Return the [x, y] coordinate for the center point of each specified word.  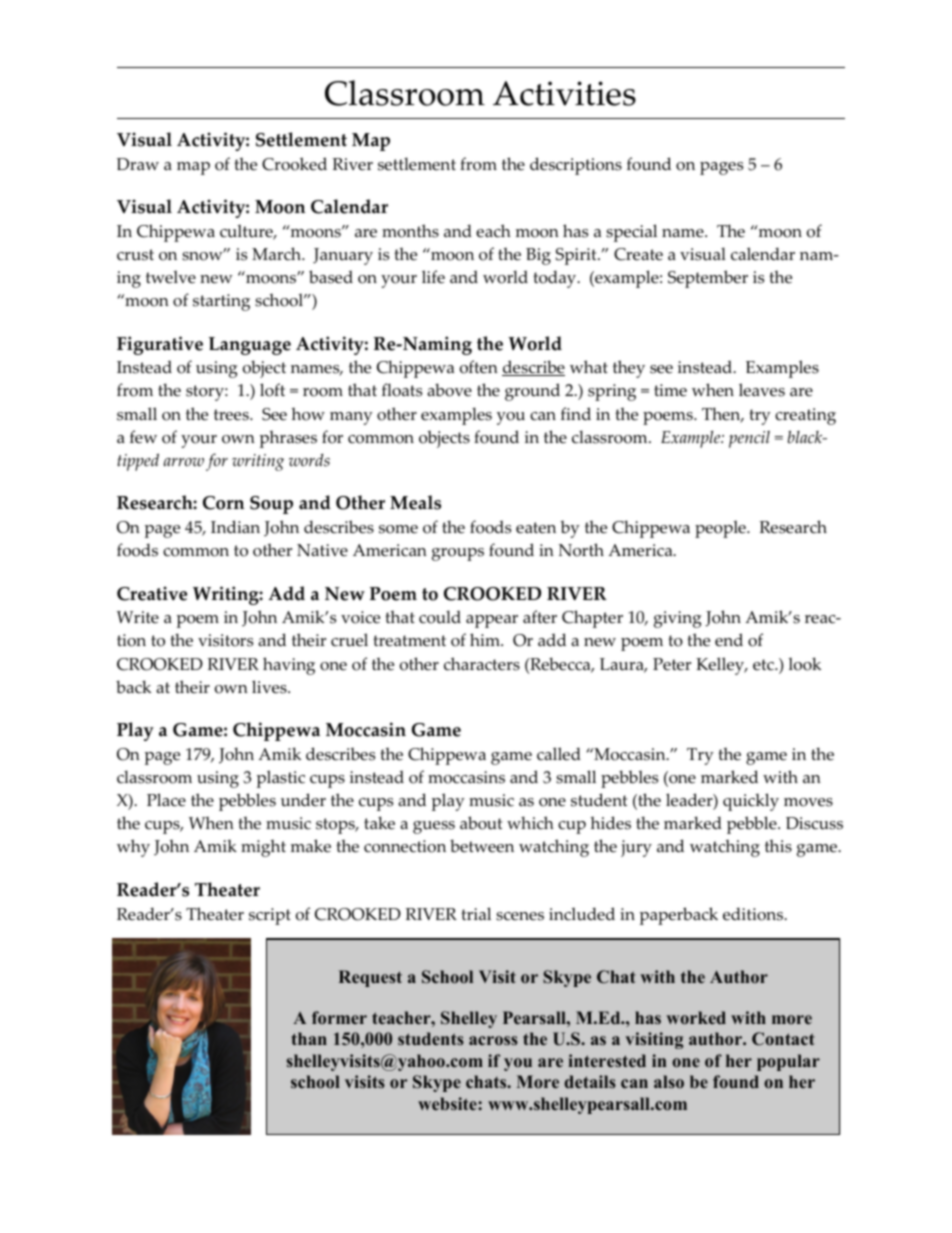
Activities [564, 93]
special [631, 233]
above [449, 390]
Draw [138, 164]
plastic [280, 779]
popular [788, 1062]
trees [232, 415]
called [559, 754]
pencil [749, 439]
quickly [751, 802]
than [309, 1038]
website [448, 1103]
